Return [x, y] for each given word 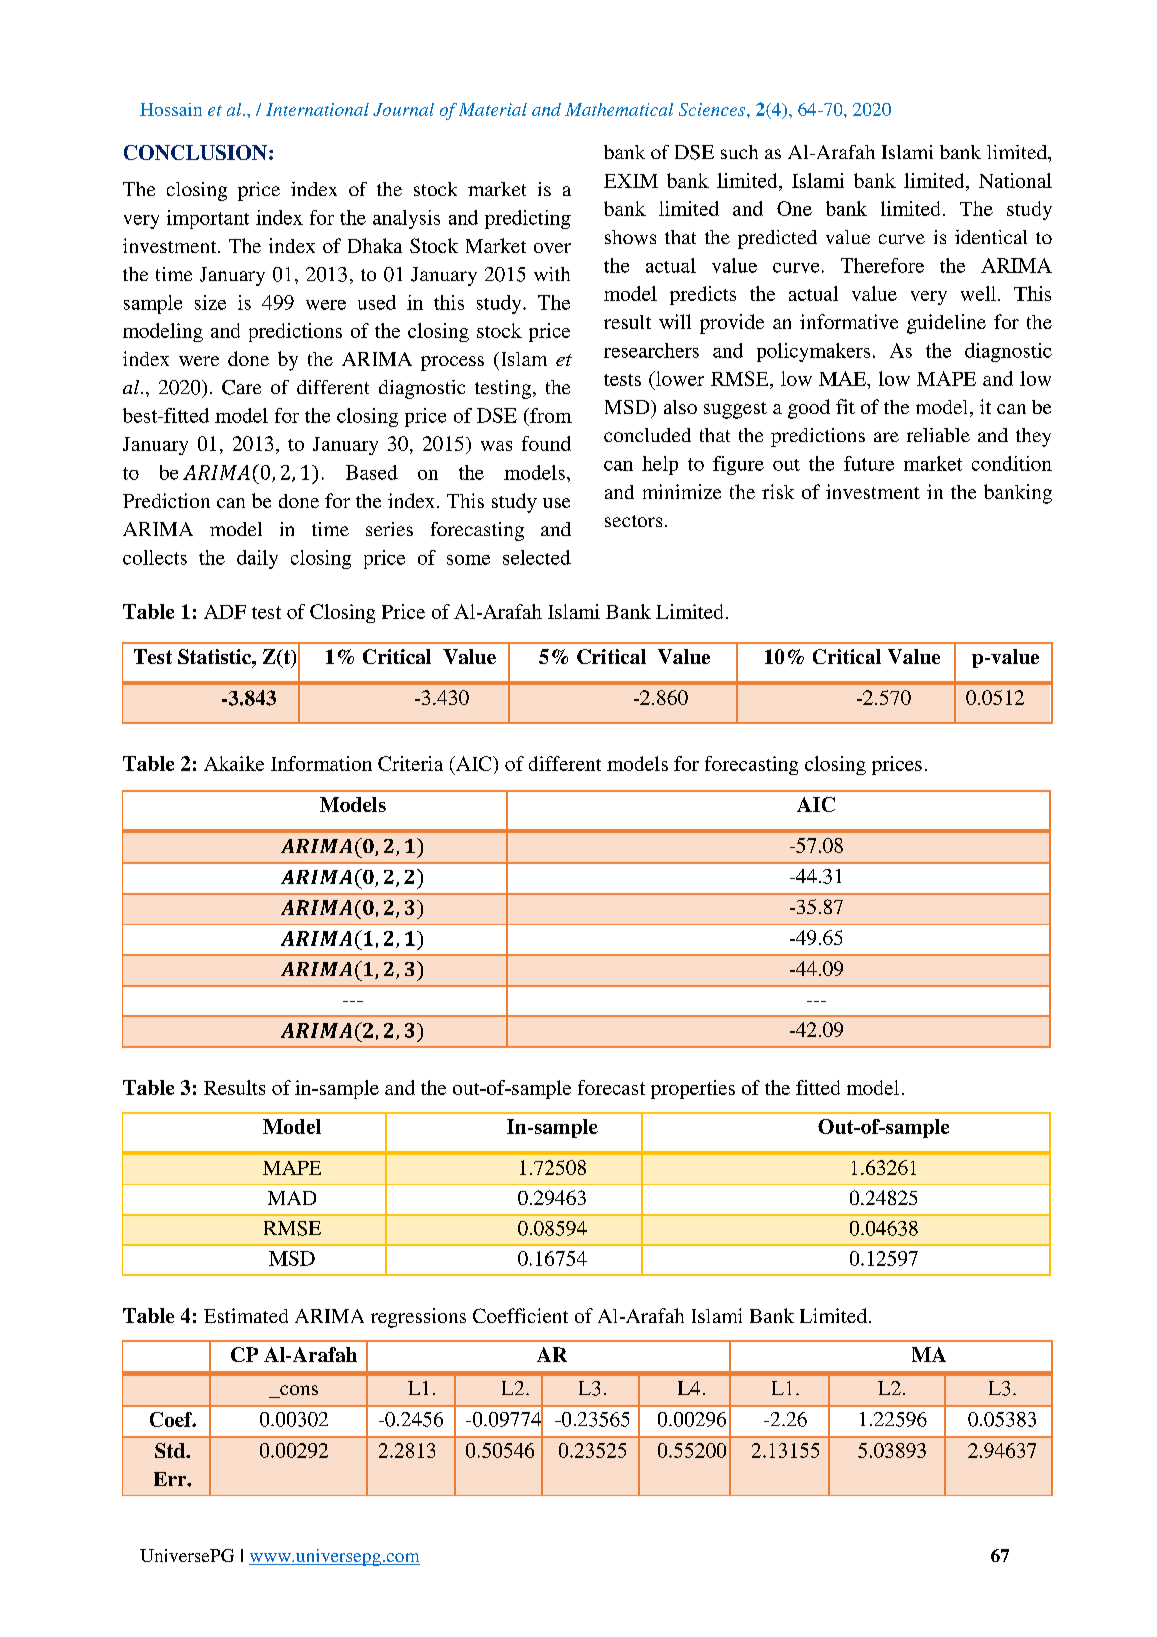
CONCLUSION [197, 152]
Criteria [410, 763]
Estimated [246, 1315]
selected [537, 557]
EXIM [631, 181]
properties [693, 1089]
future [869, 463]
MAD [292, 1198]
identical [991, 237]
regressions [418, 1318]
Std [171, 1450]
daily [257, 559]
